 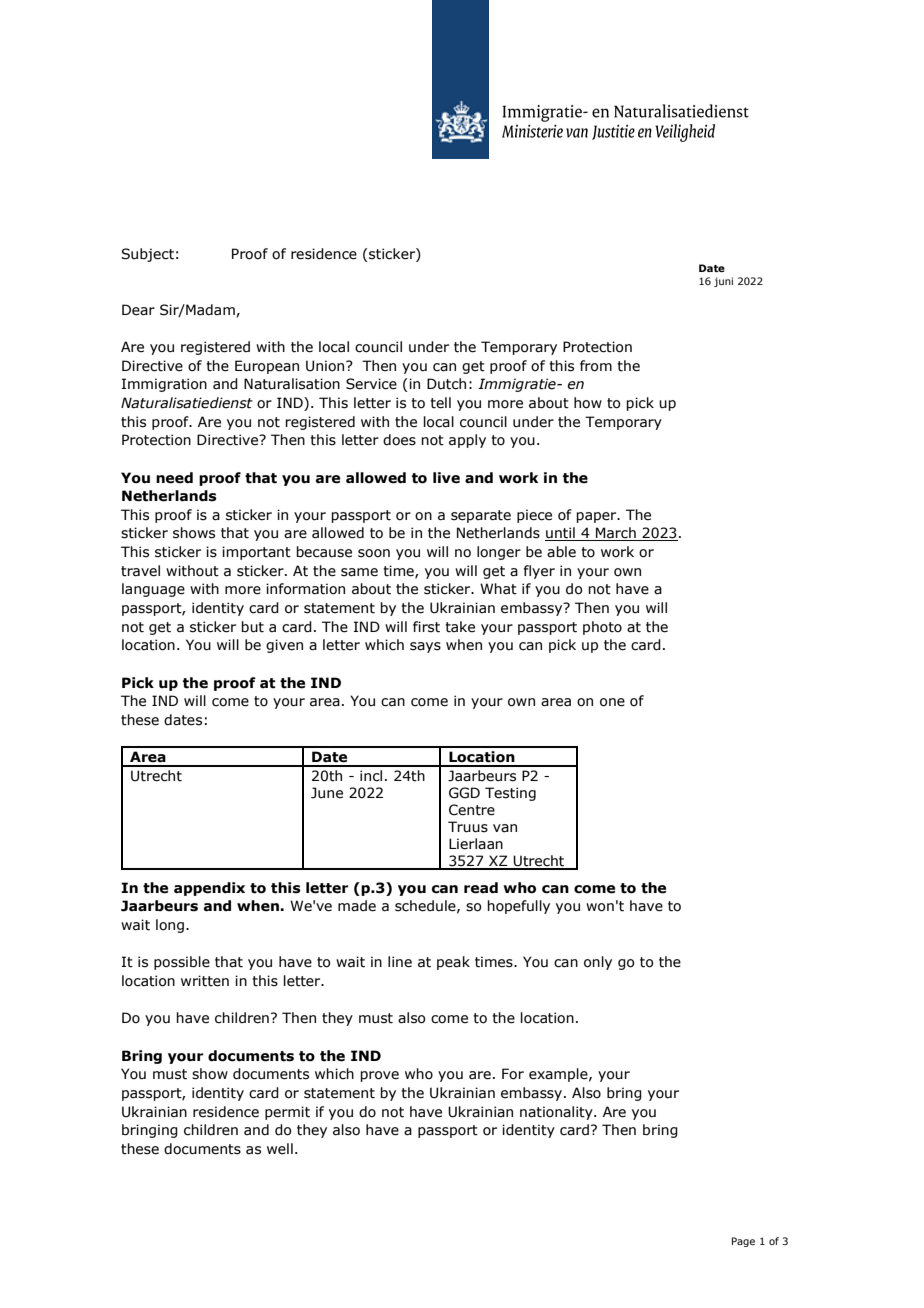 What do you see at coordinates (147, 255) in the page?
I see `Subject` at bounding box center [147, 255].
